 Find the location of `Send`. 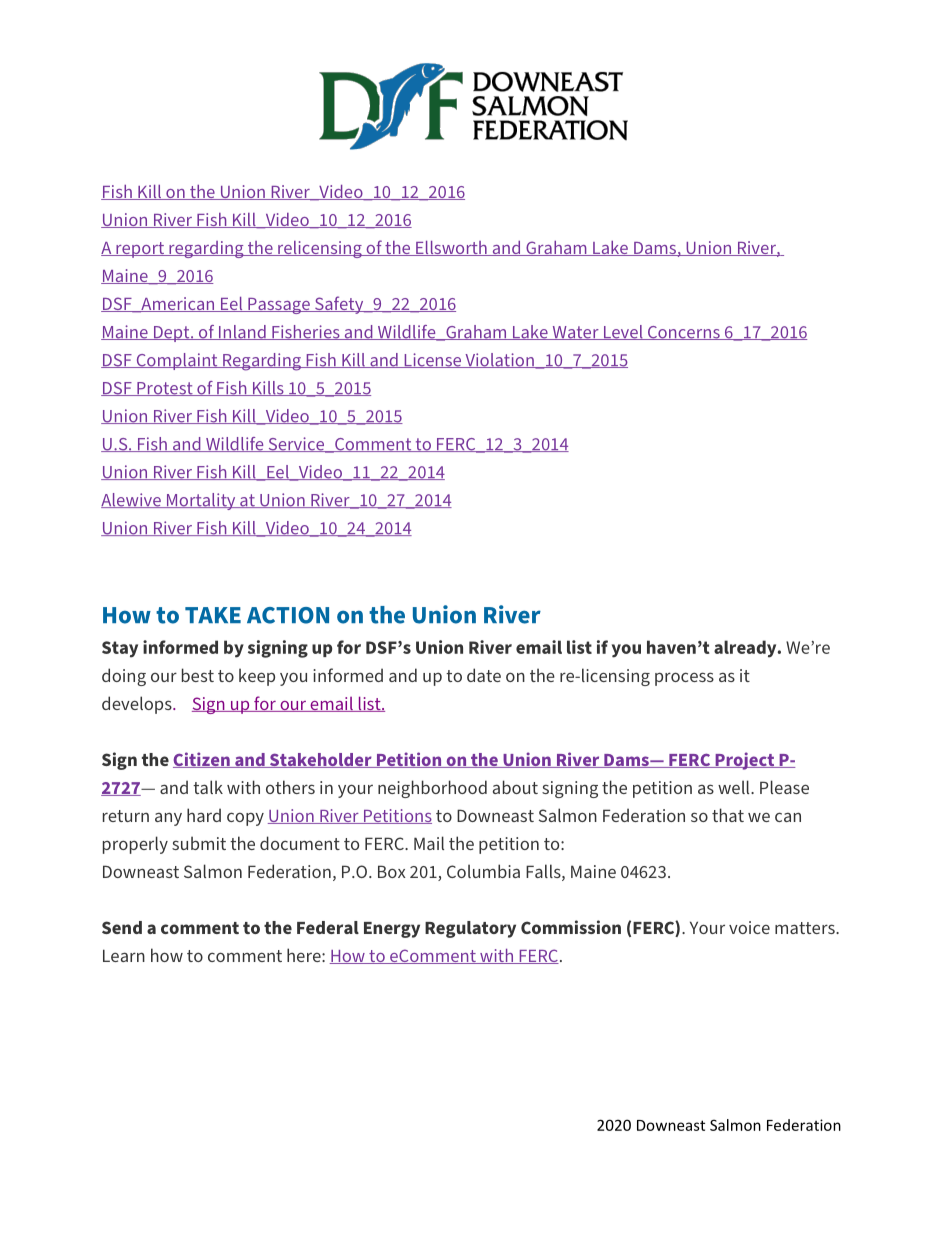

Send is located at coordinates (122, 927).
